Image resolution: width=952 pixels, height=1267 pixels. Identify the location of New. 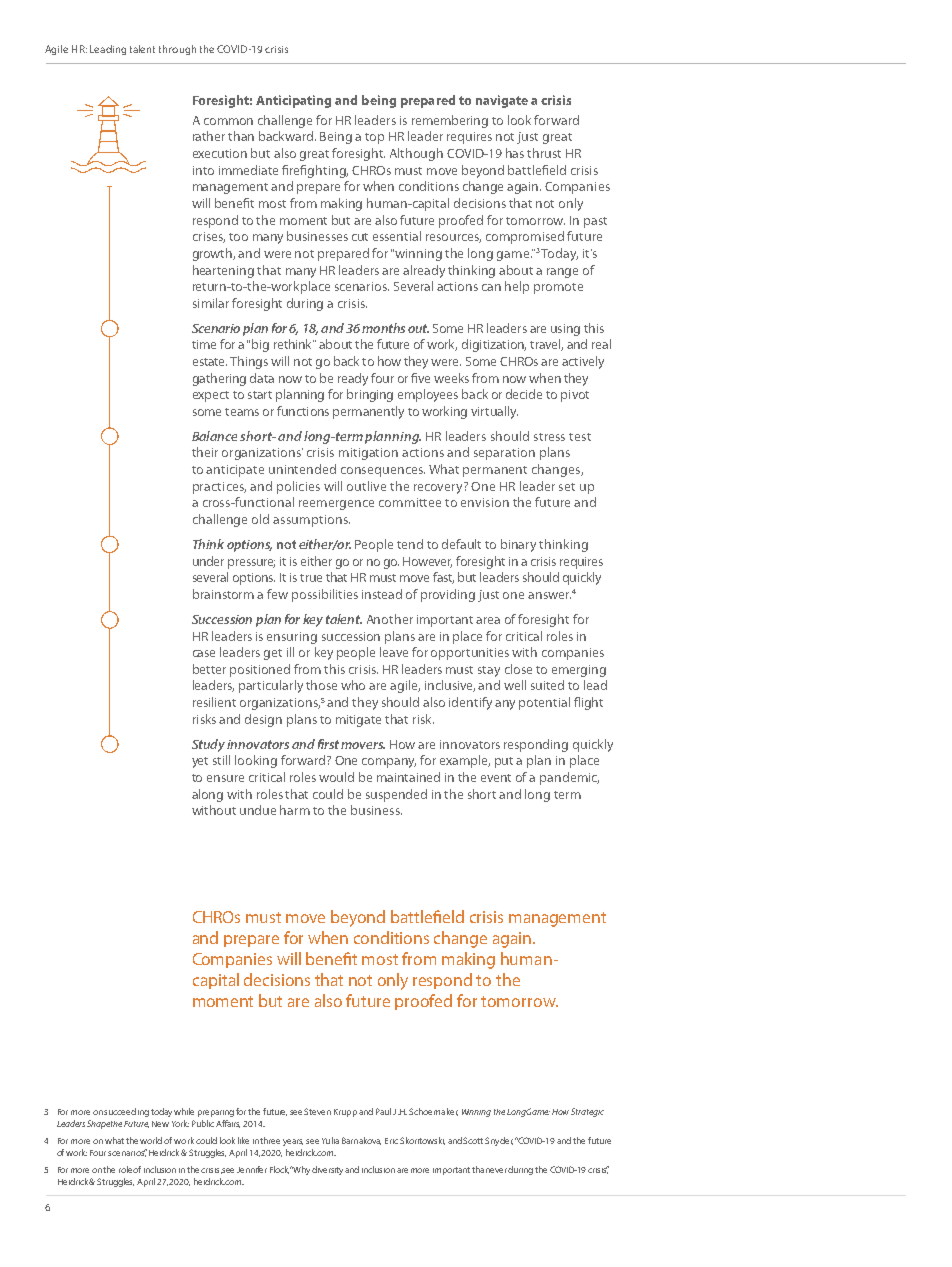
(160, 1124).
